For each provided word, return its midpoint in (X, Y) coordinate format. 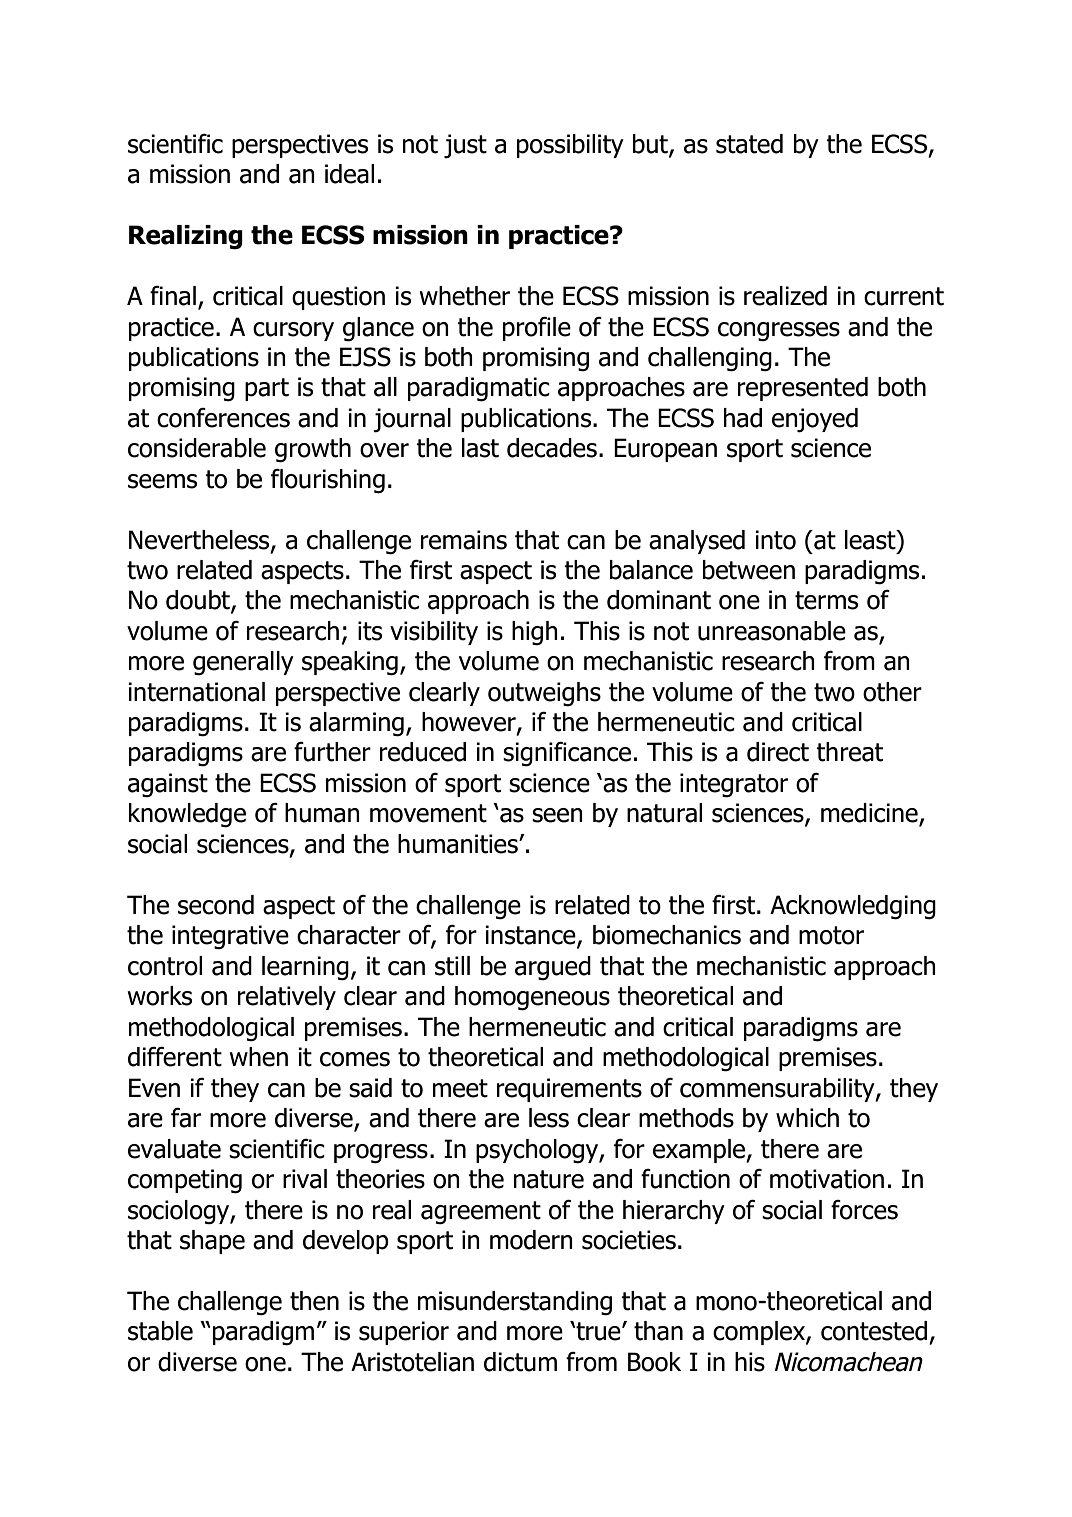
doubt (199, 601)
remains (464, 540)
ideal (349, 174)
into (775, 540)
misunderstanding (515, 1303)
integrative (230, 937)
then (314, 1301)
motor (831, 935)
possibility (570, 146)
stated (749, 144)
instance (531, 936)
